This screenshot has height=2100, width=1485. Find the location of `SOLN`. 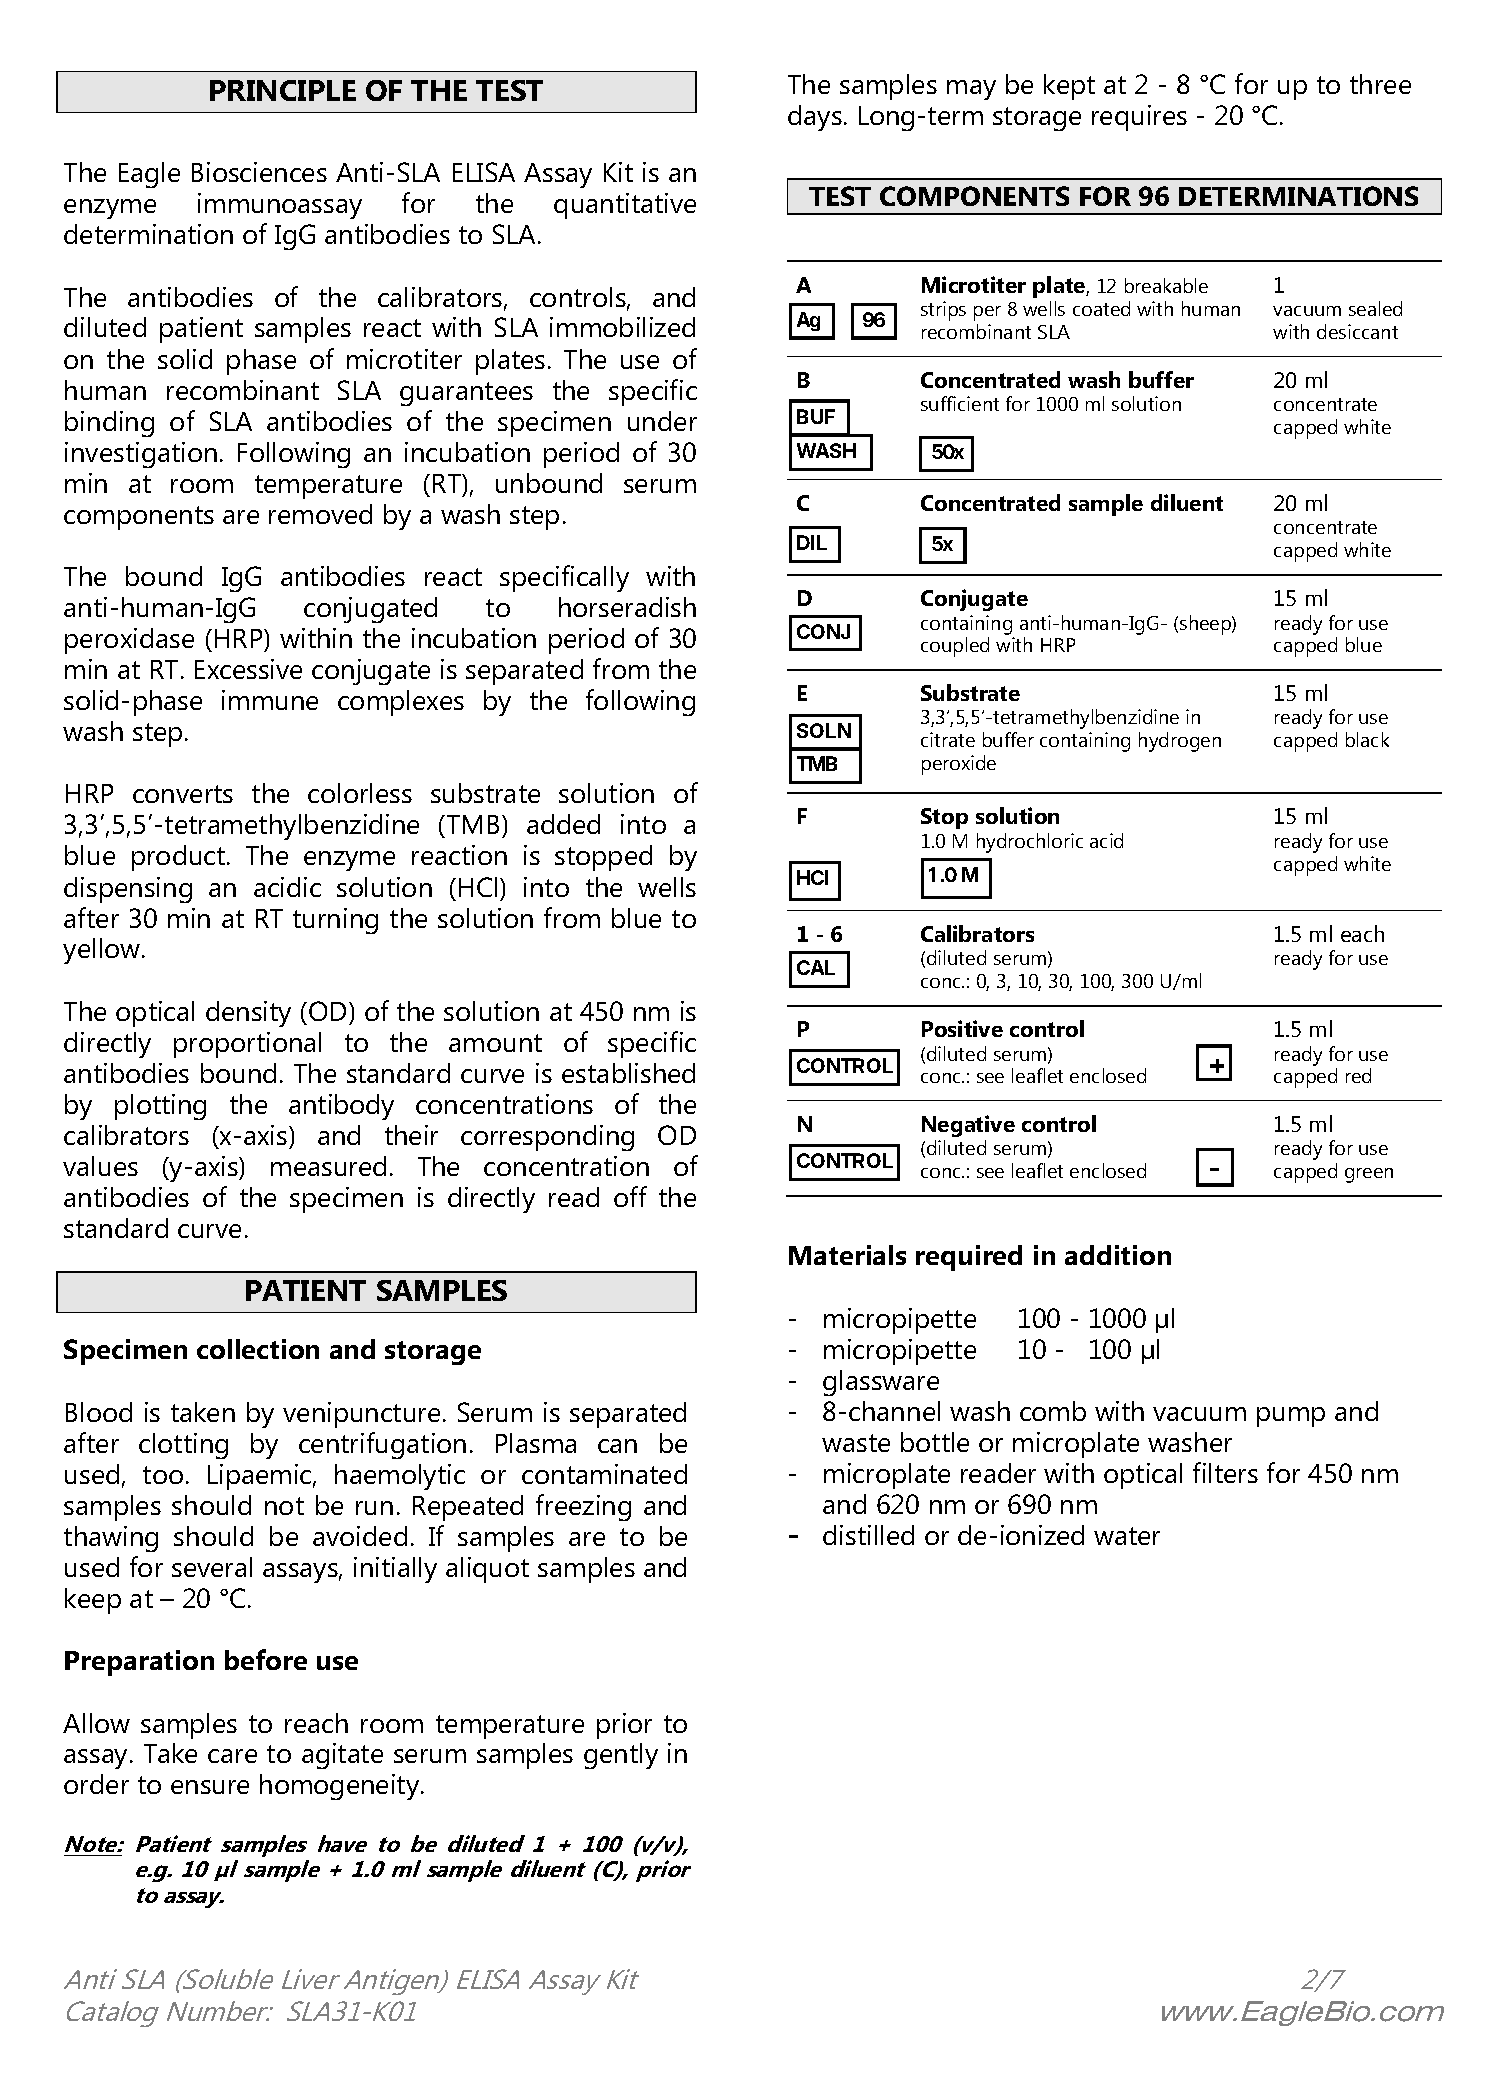

SOLN is located at coordinates (824, 730).
